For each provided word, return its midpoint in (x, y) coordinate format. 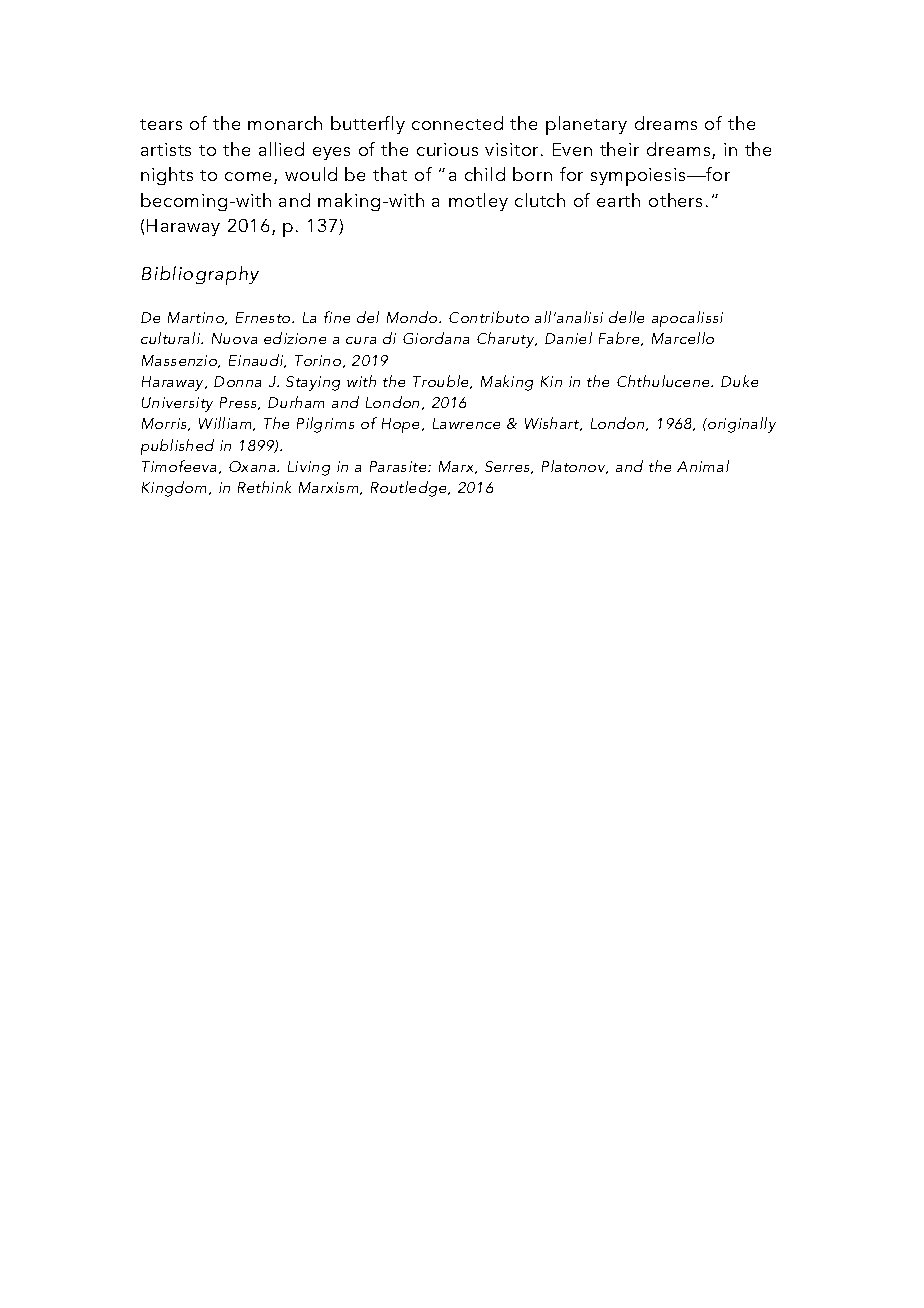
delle (626, 317)
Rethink (264, 487)
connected (457, 123)
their (619, 149)
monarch (285, 123)
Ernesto (264, 317)
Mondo (413, 317)
